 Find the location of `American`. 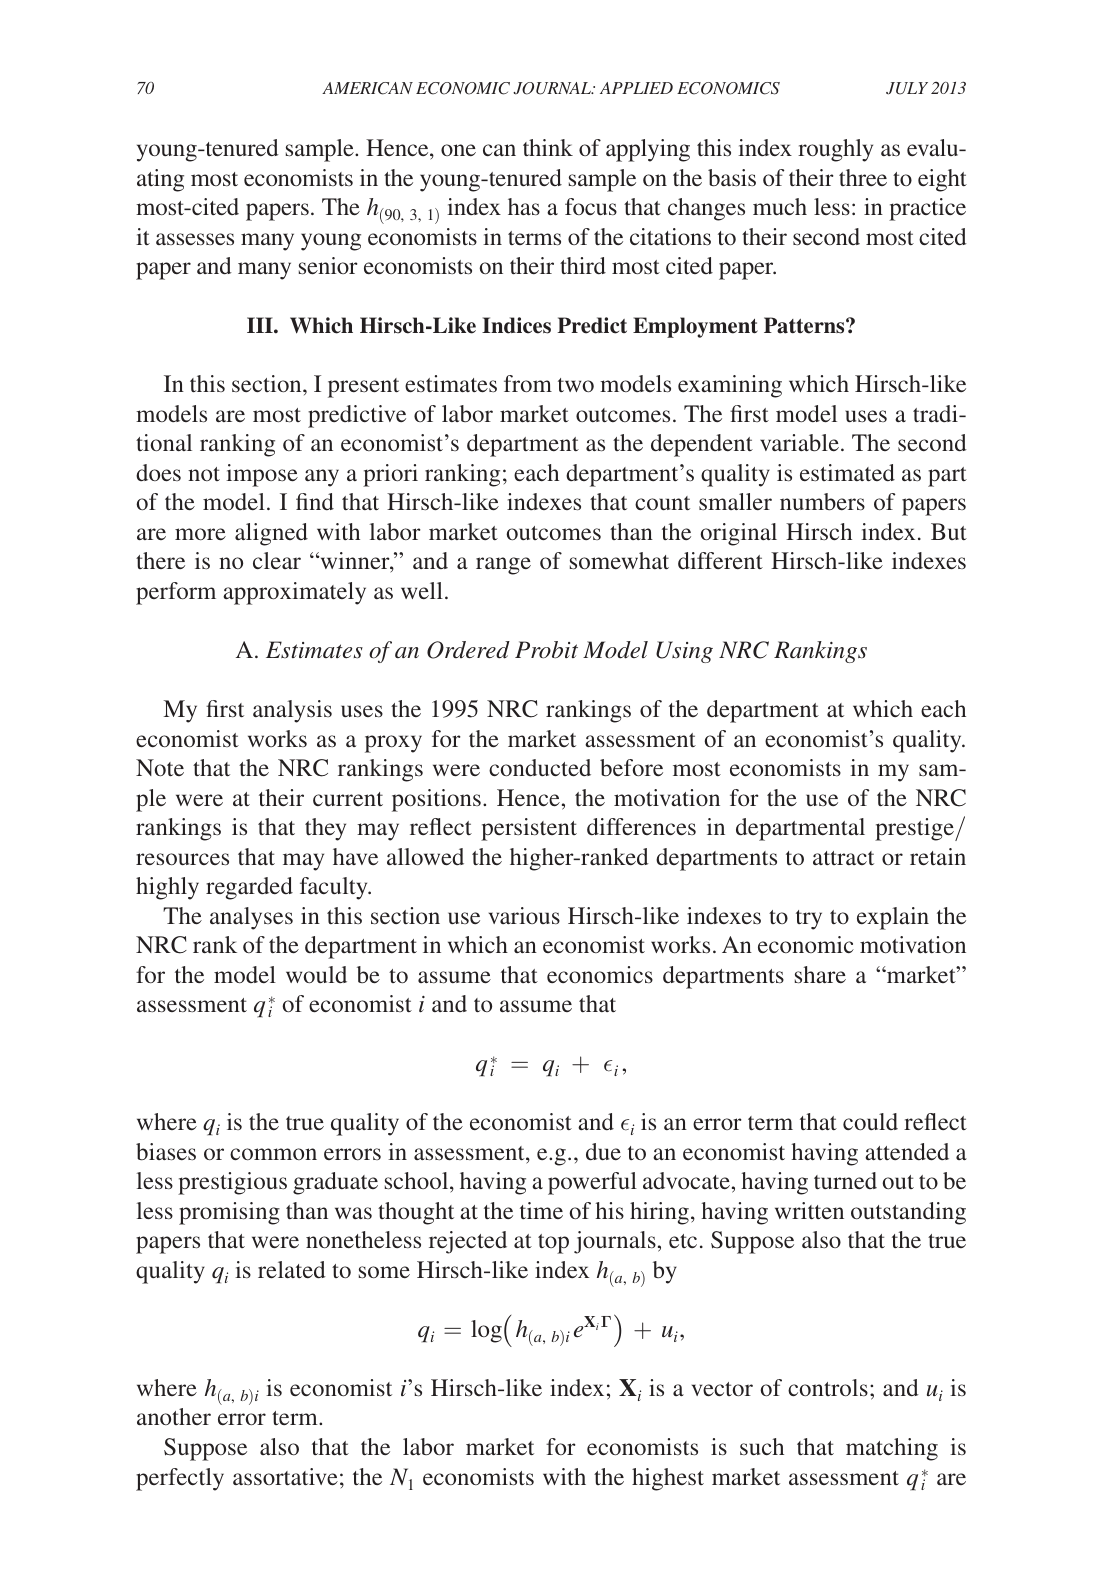

American is located at coordinates (367, 88).
